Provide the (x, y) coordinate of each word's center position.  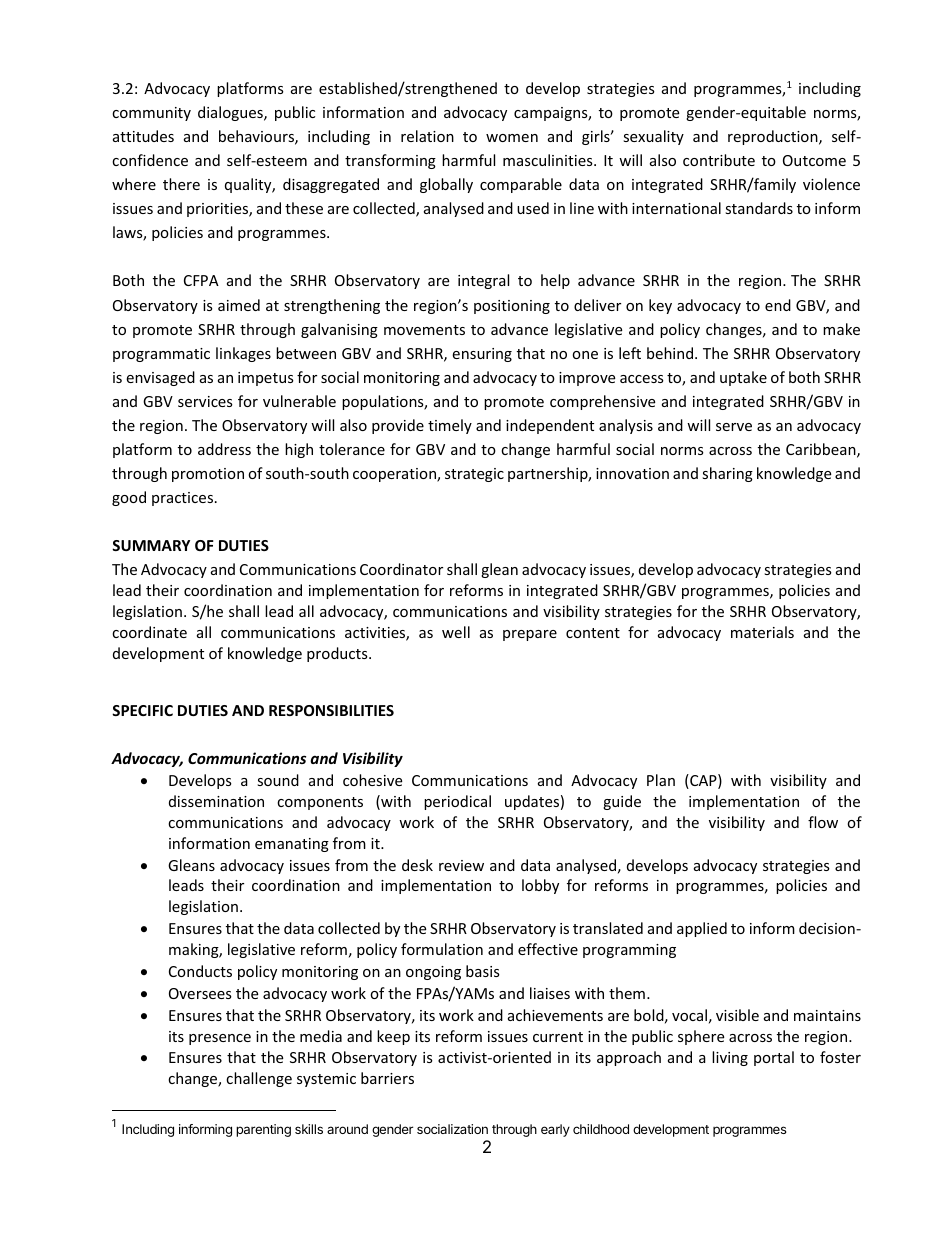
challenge (259, 1079)
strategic (474, 475)
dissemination (216, 801)
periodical (457, 802)
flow (823, 822)
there (181, 184)
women (512, 138)
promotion (208, 475)
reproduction (774, 137)
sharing (727, 474)
